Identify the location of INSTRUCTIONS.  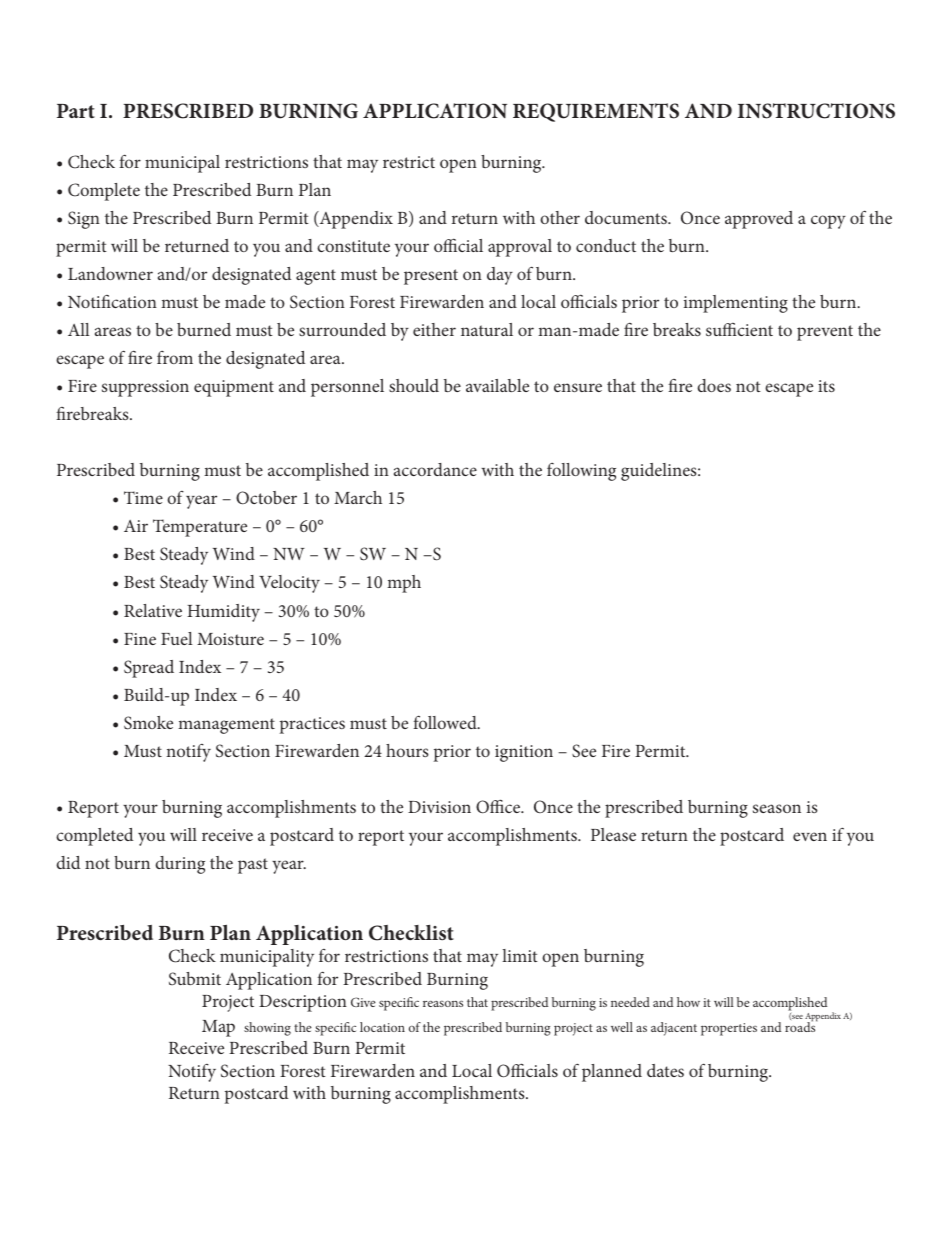
(816, 111).
